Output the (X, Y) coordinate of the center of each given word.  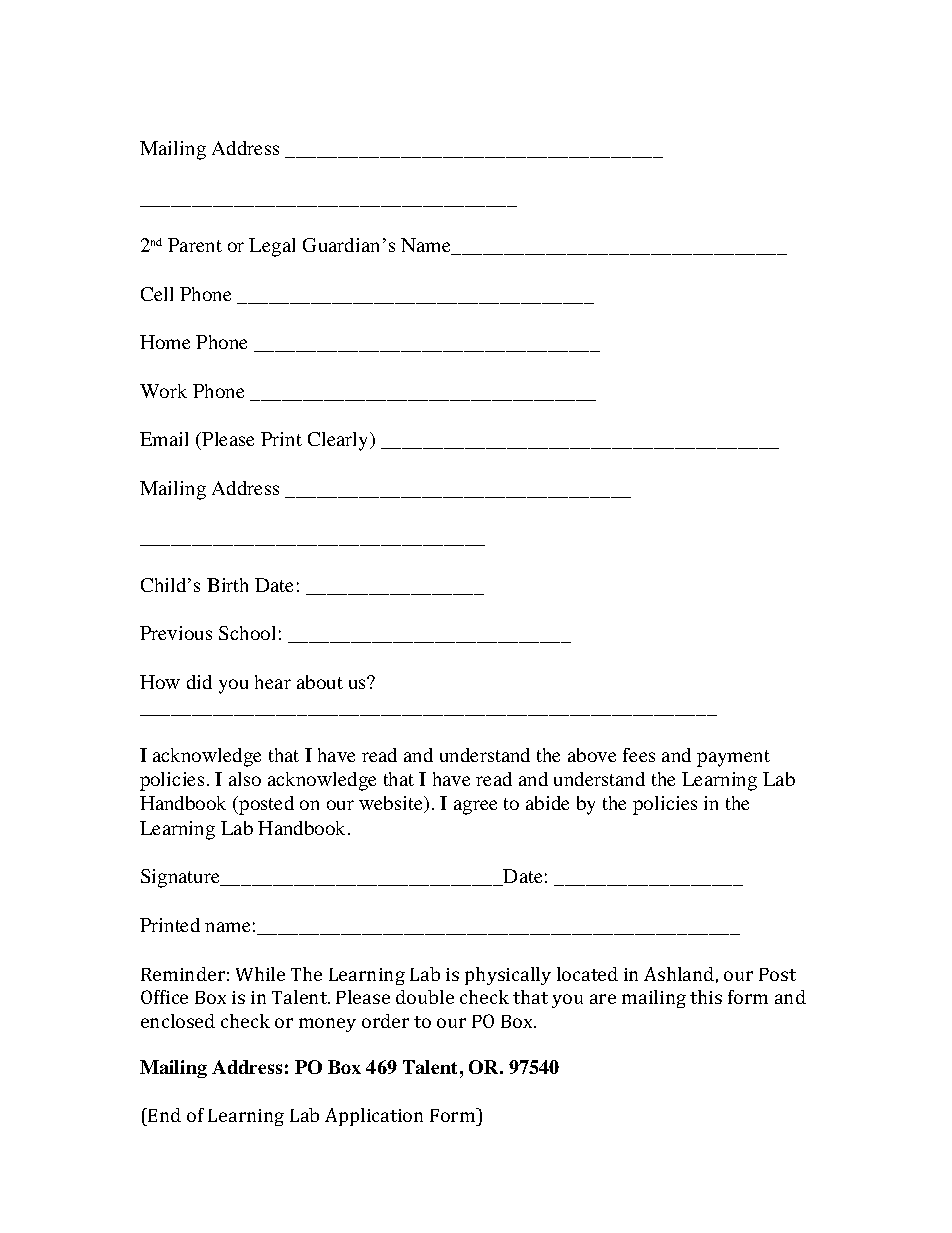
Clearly (339, 441)
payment (733, 758)
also (245, 779)
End (163, 1117)
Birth (227, 585)
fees (639, 755)
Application (374, 1117)
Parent (195, 245)
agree (475, 807)
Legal (272, 247)
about (320, 682)
